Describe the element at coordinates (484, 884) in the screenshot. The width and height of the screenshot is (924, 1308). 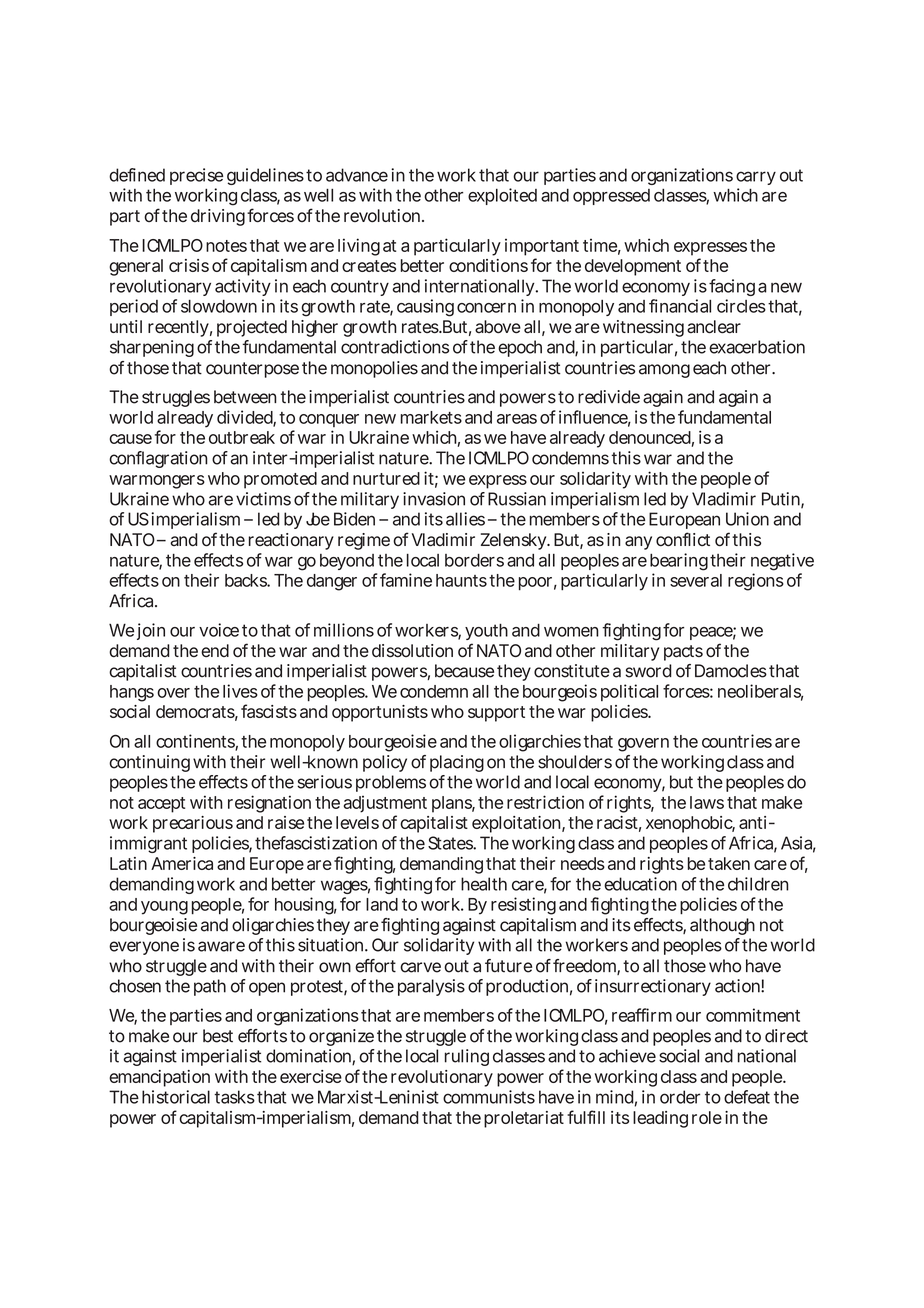
I see `health` at that location.
